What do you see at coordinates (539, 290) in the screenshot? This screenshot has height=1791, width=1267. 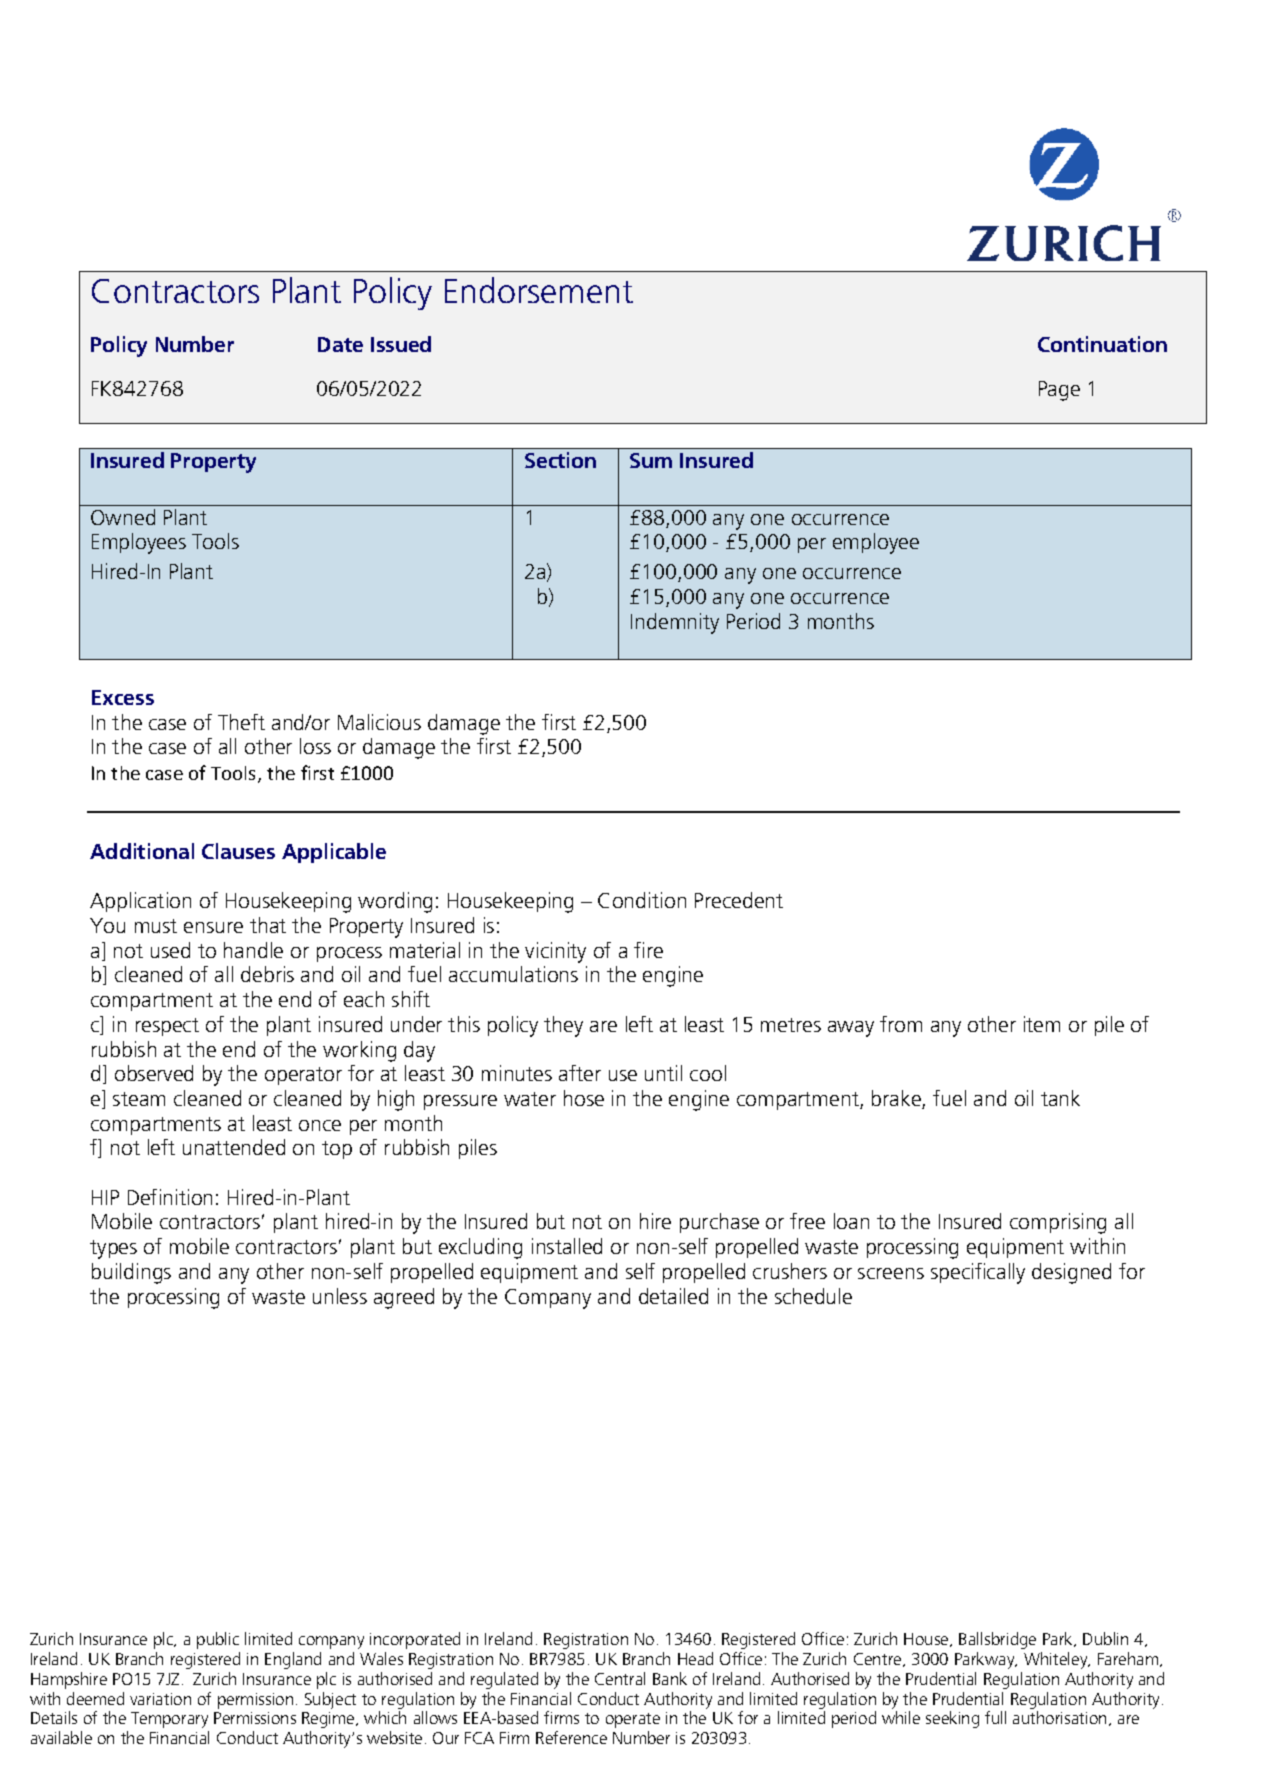 I see `Endorsement` at bounding box center [539, 290].
